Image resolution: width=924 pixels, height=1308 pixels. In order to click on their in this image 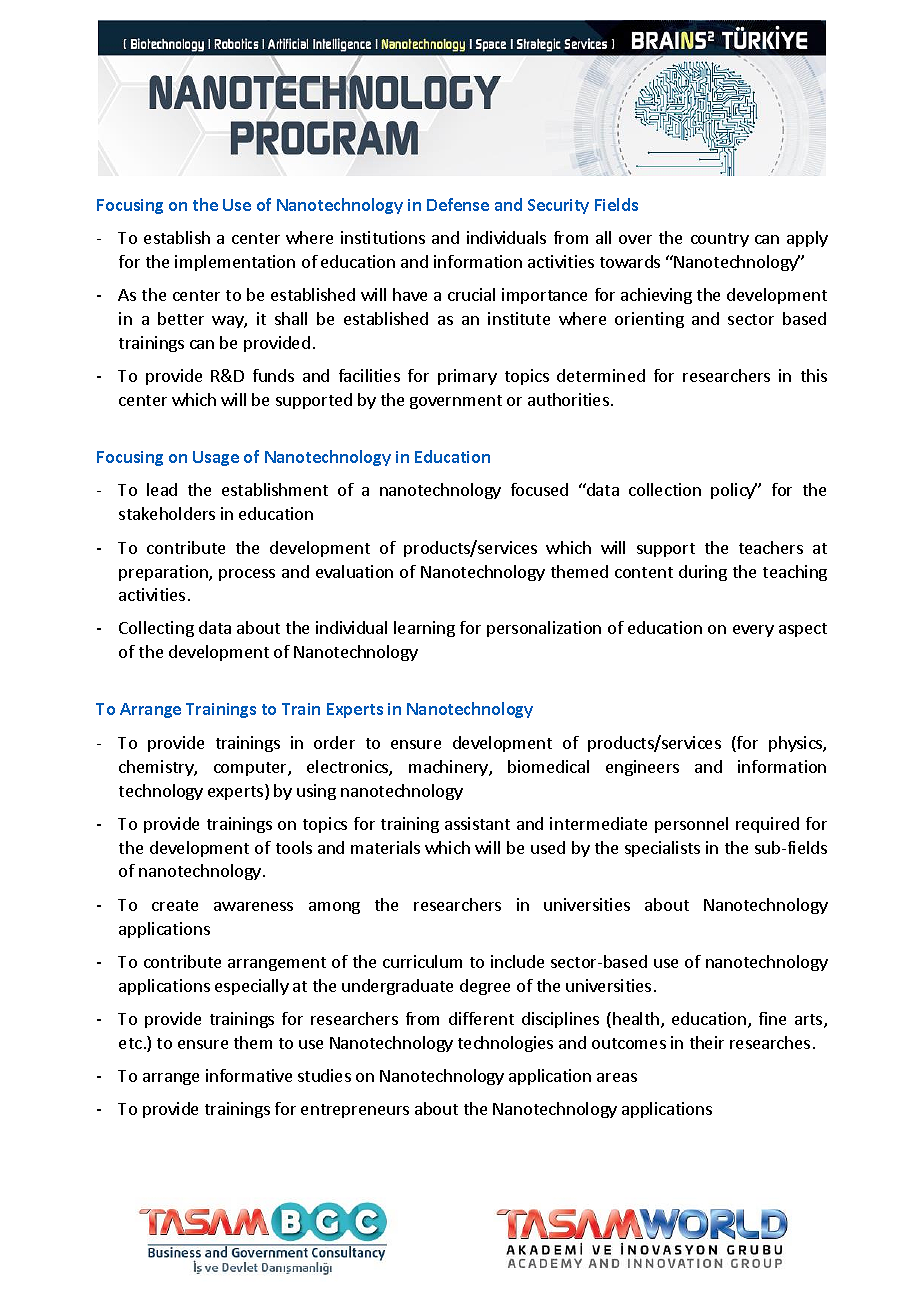, I will do `click(707, 1042)`.
